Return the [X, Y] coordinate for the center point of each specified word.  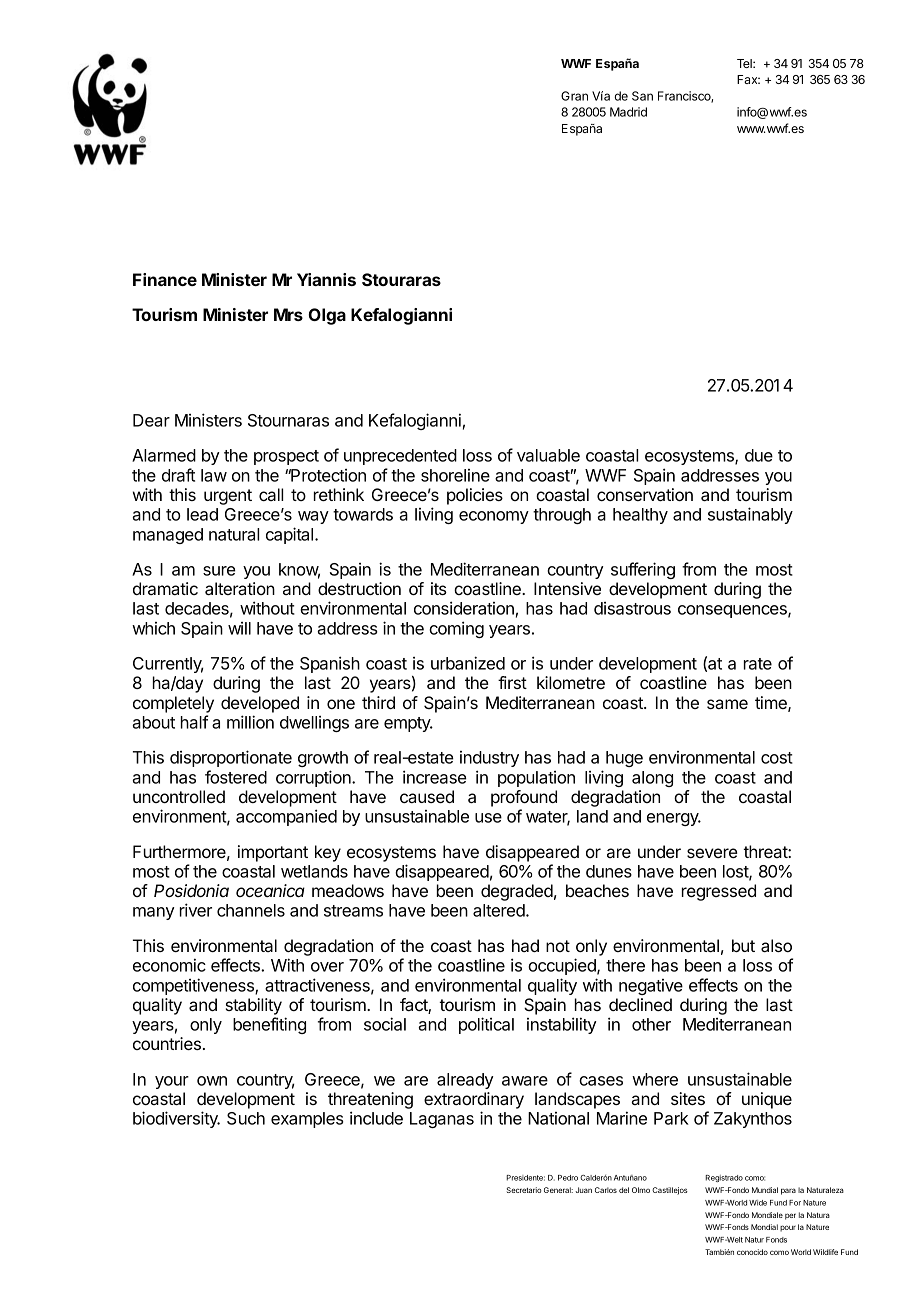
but [743, 945]
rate [758, 664]
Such [246, 1118]
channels [251, 910]
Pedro [568, 1178]
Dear [151, 420]
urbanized [468, 663]
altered [500, 910]
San [642, 96]
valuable [548, 455]
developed [260, 704]
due [759, 455]
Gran [574, 96]
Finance [165, 279]
